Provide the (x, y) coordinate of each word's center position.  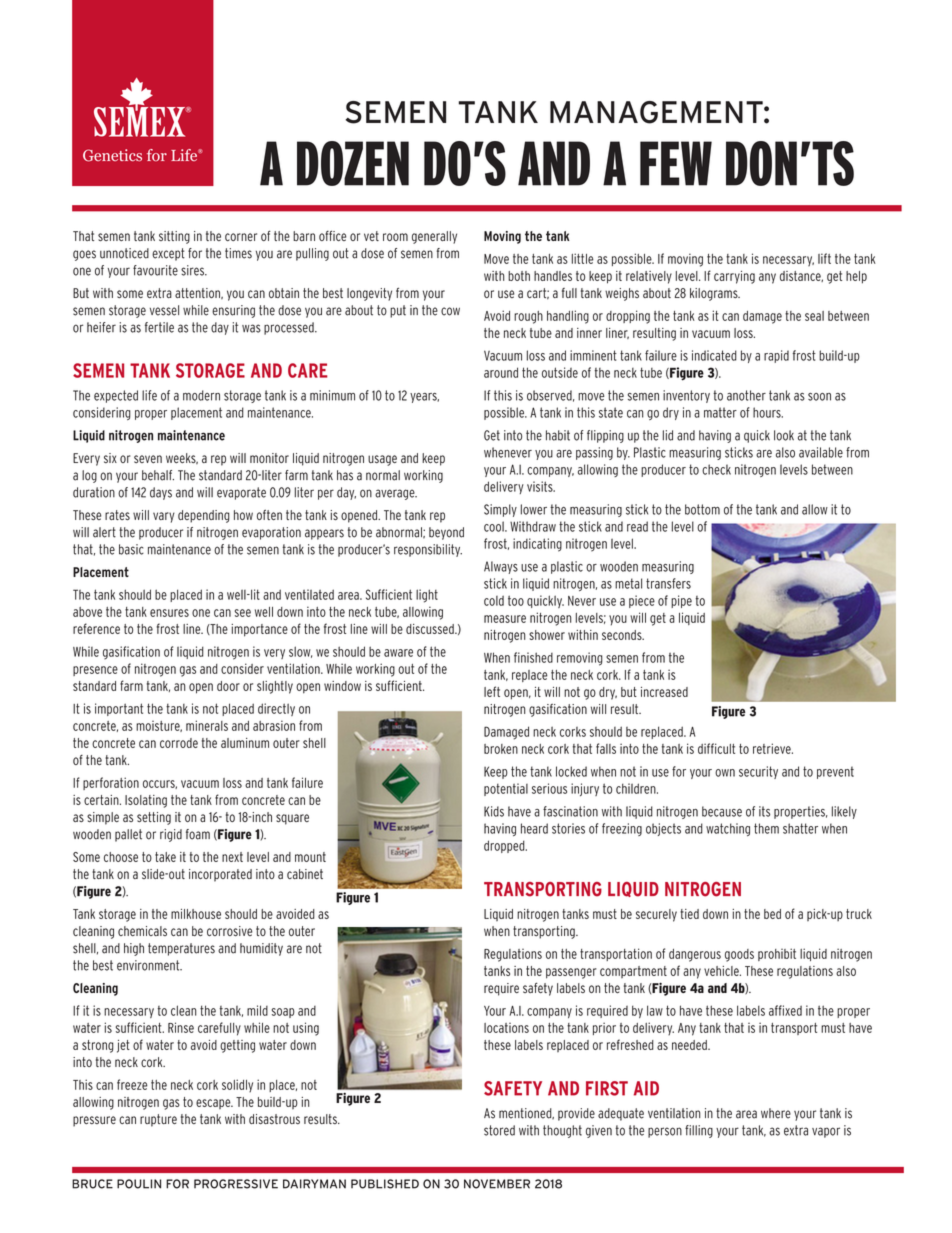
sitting (174, 237)
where (776, 1113)
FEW (676, 163)
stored (499, 1130)
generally (434, 237)
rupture (158, 1120)
